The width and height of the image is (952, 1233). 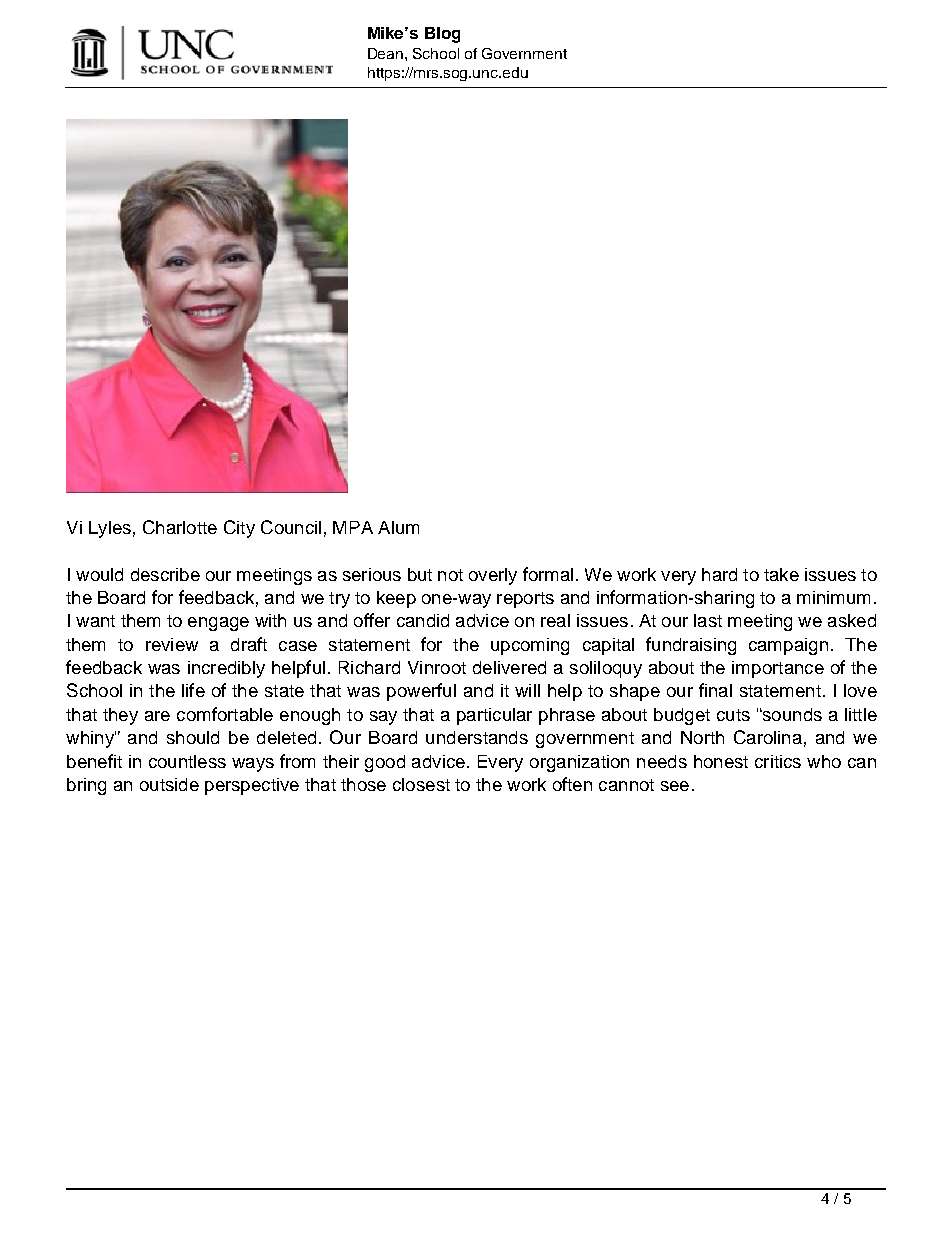 I want to click on Alum, so click(x=398, y=527).
